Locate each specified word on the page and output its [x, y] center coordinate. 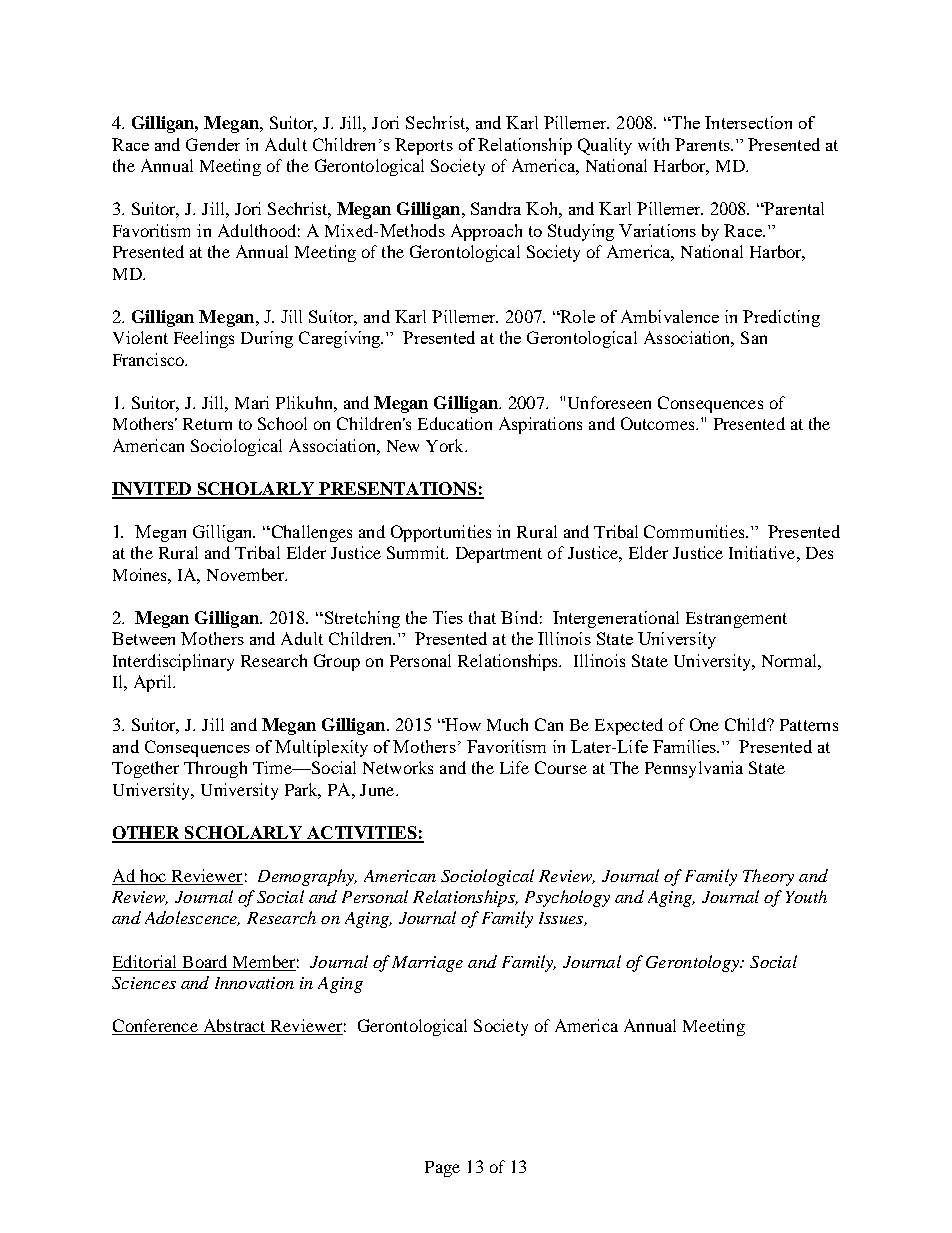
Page [442, 1169]
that [482, 617]
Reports [424, 146]
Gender [213, 144]
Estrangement [736, 620]
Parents [703, 144]
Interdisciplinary [173, 662]
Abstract [234, 1027]
